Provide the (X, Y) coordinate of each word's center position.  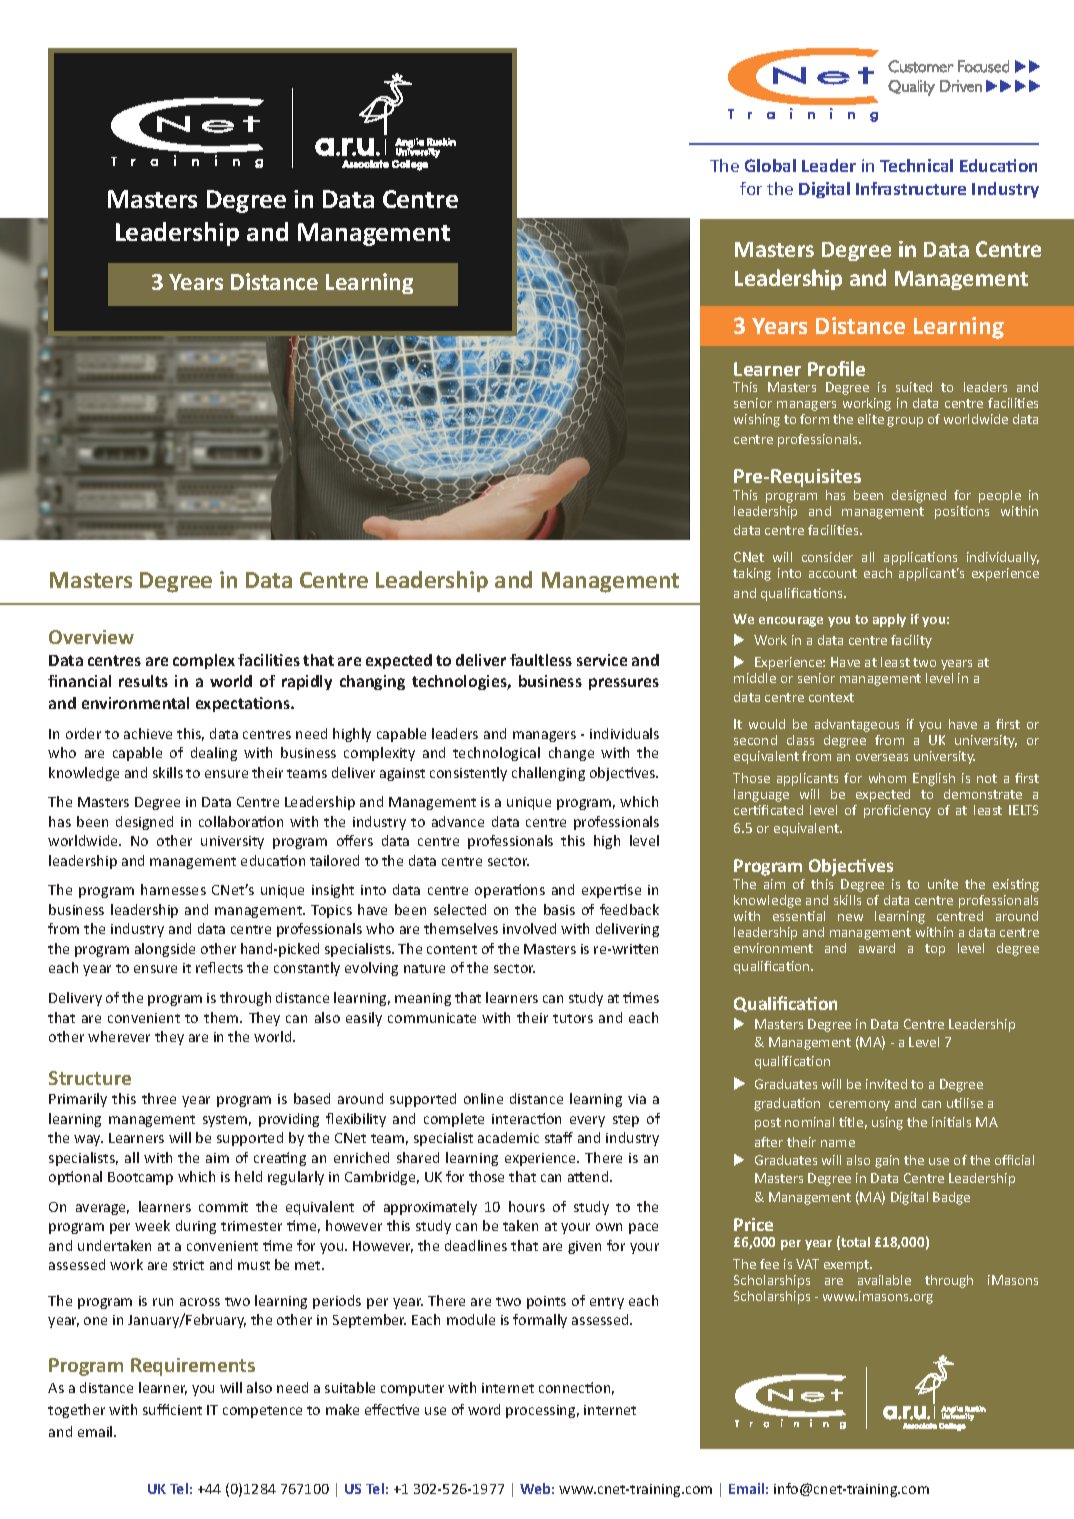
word (484, 1409)
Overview (91, 637)
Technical (916, 165)
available (884, 1280)
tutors (573, 1018)
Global (770, 165)
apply (889, 620)
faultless (541, 660)
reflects (219, 967)
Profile (836, 368)
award (877, 948)
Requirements (193, 1367)
